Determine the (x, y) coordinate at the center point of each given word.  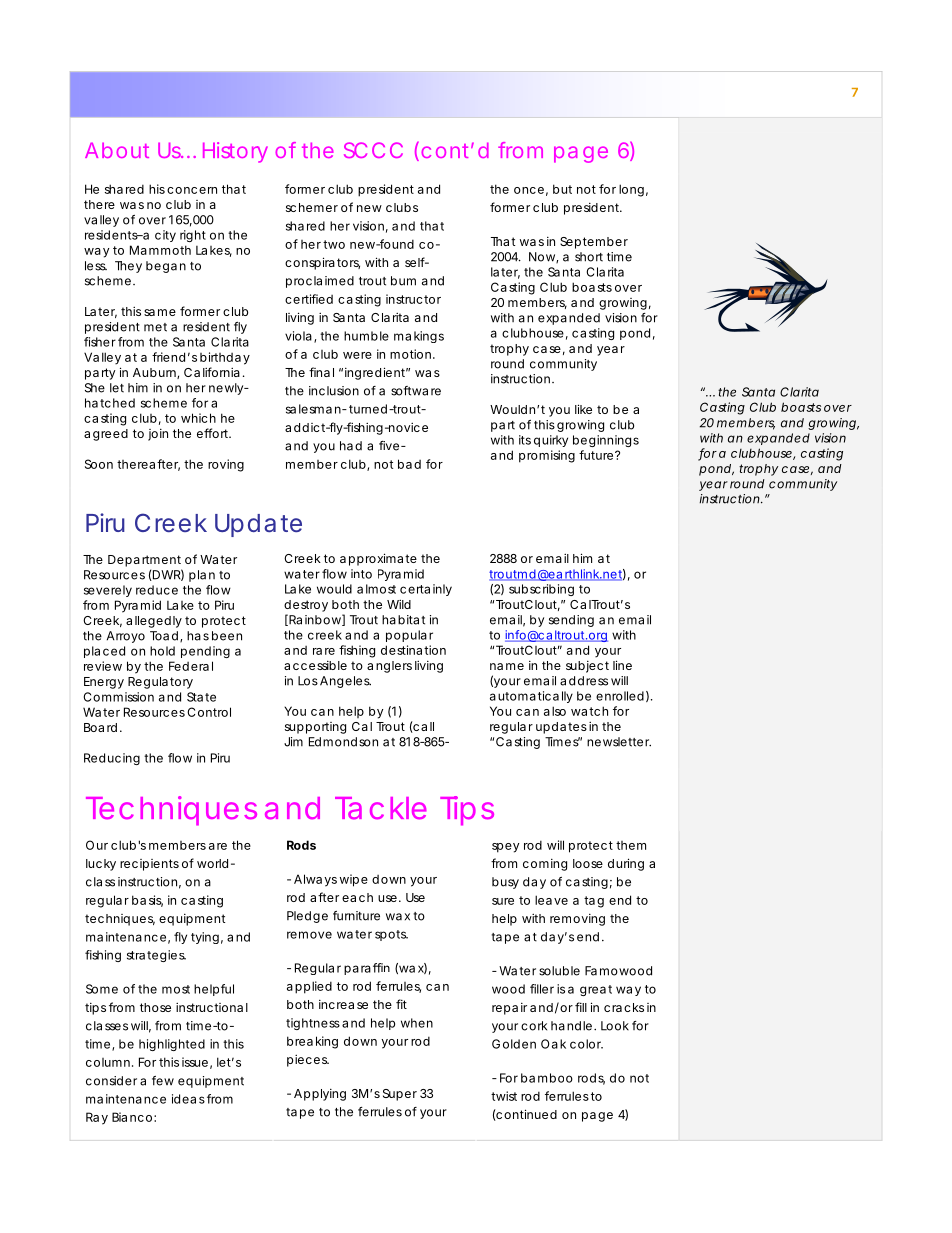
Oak (553, 1044)
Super (400, 1095)
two (334, 244)
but (562, 189)
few (163, 1081)
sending (571, 621)
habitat (403, 620)
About (117, 150)
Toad (164, 636)
